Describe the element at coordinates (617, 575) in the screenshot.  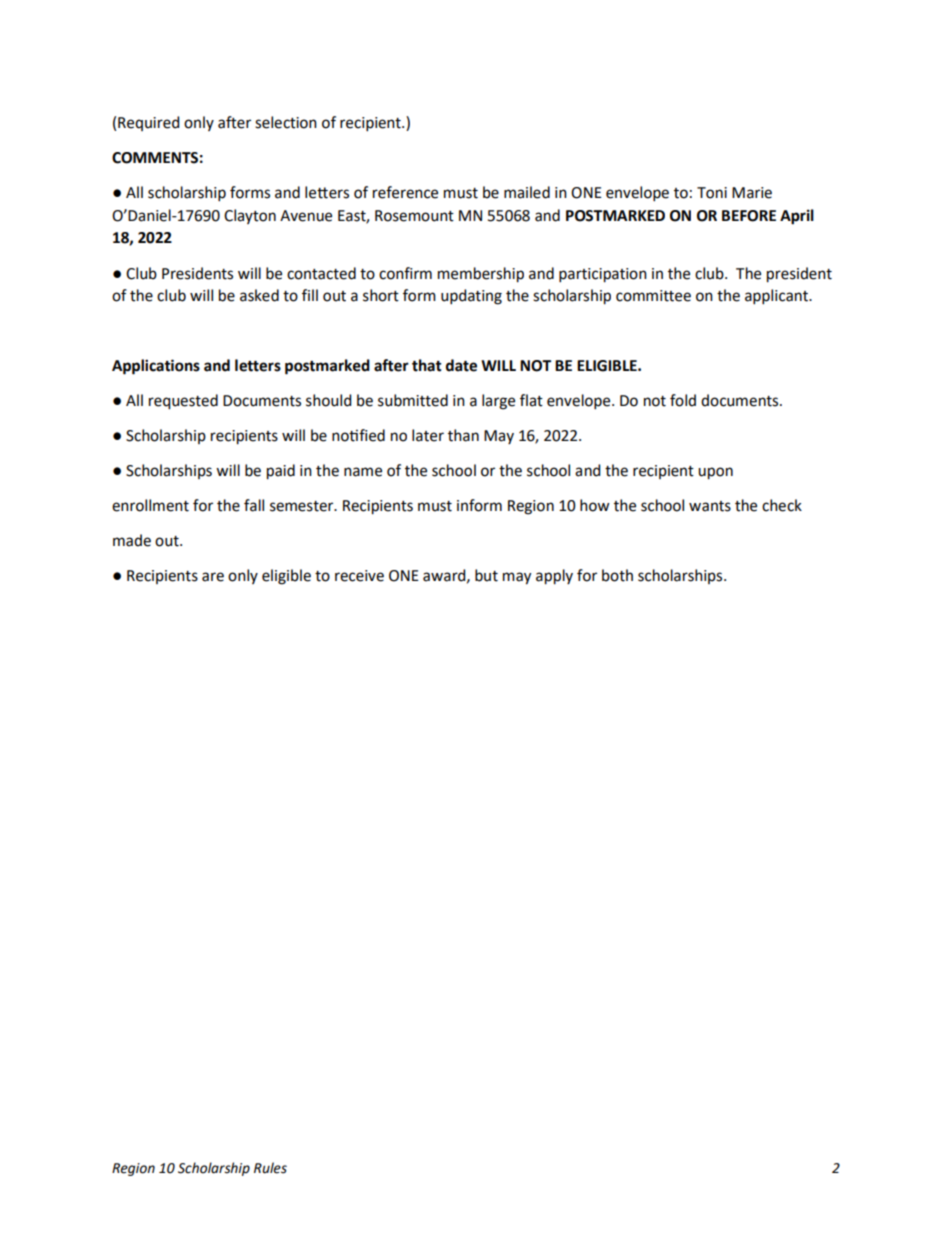
I see `both` at that location.
